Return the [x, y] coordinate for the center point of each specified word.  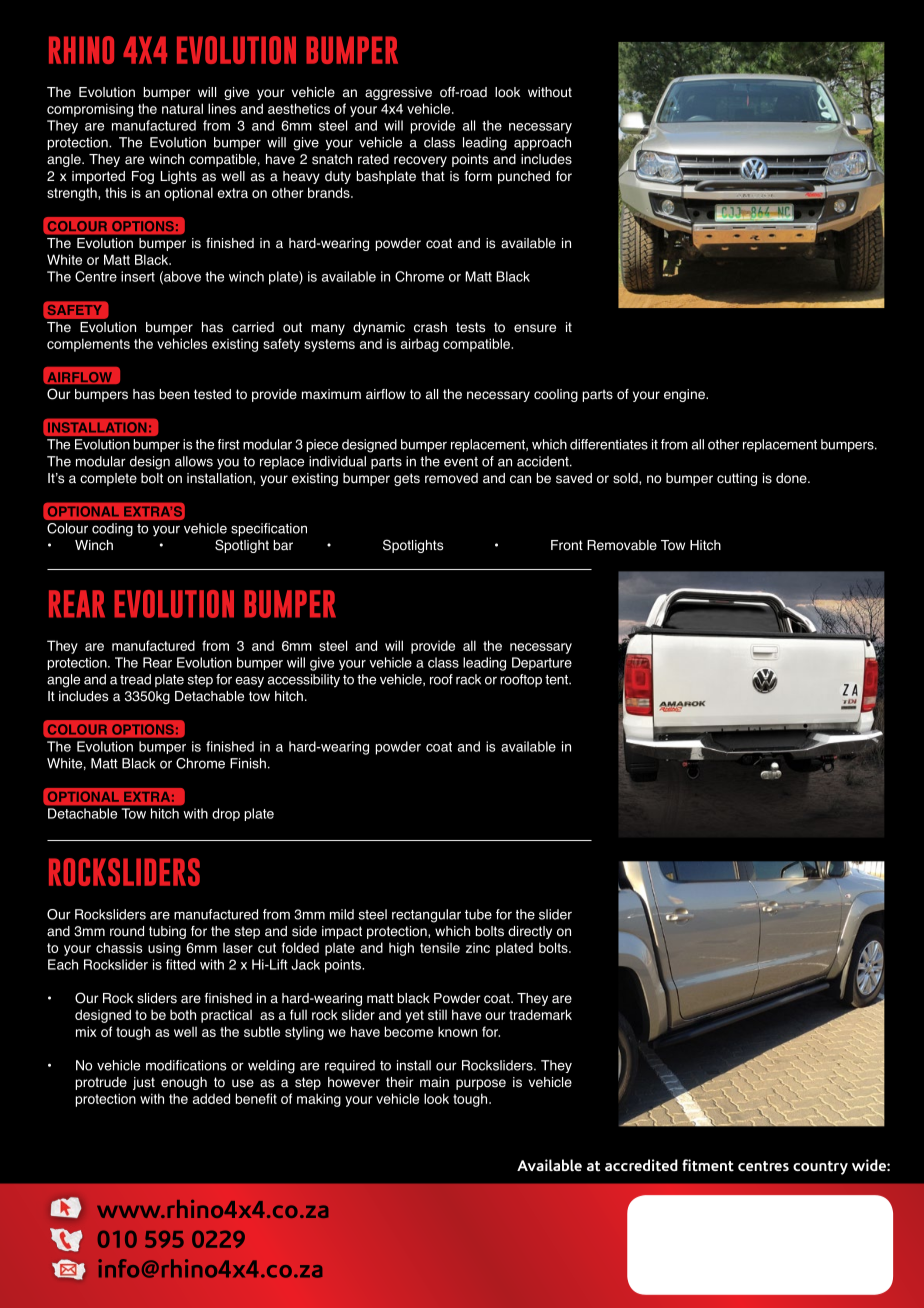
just [144, 1083]
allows [194, 461]
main [434, 1082]
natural [182, 108]
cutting [737, 479]
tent [557, 680]
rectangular [426, 916]
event [461, 462]
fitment [708, 1165]
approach [542, 143]
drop [226, 814]
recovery [420, 161]
